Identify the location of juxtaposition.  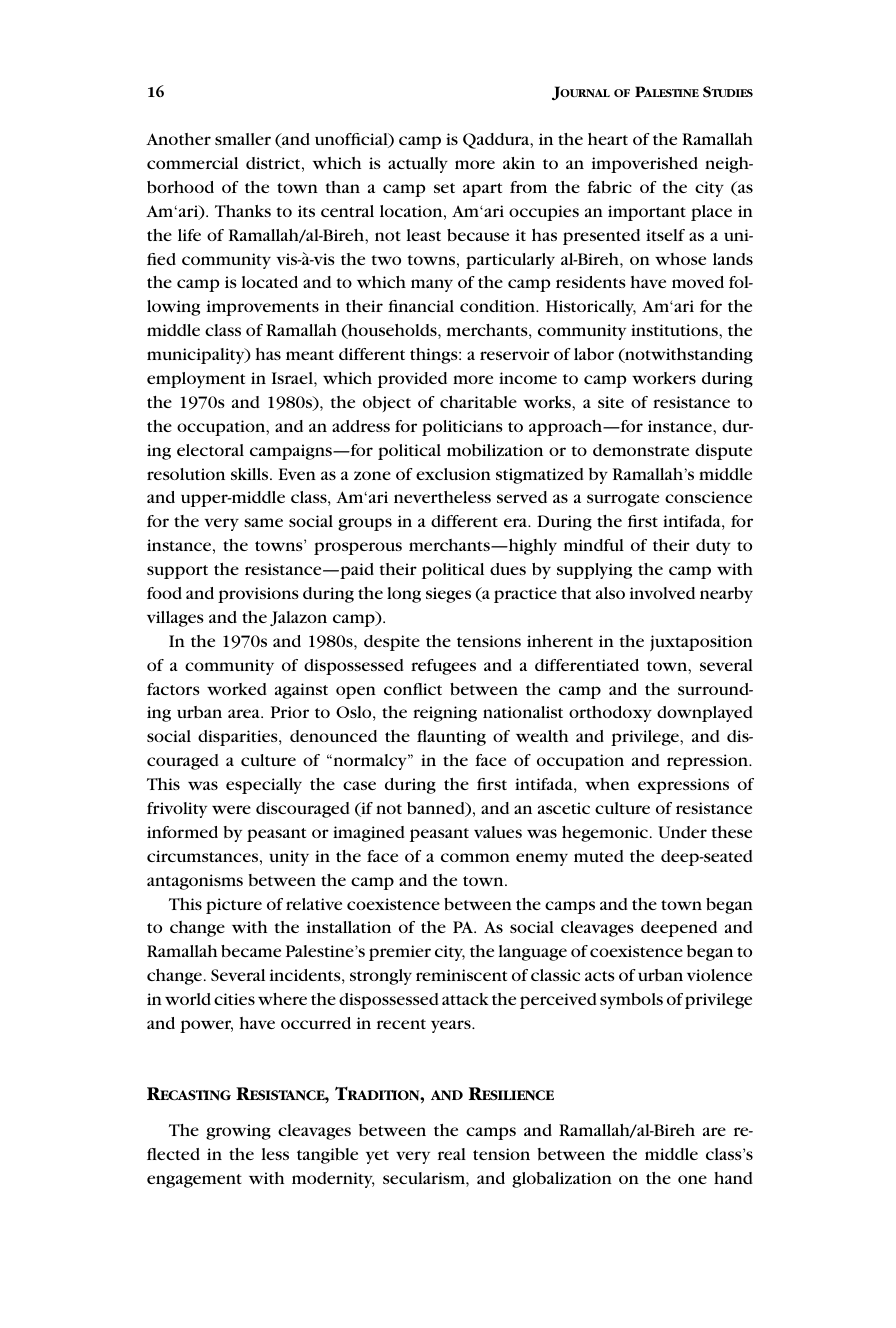
(701, 643).
